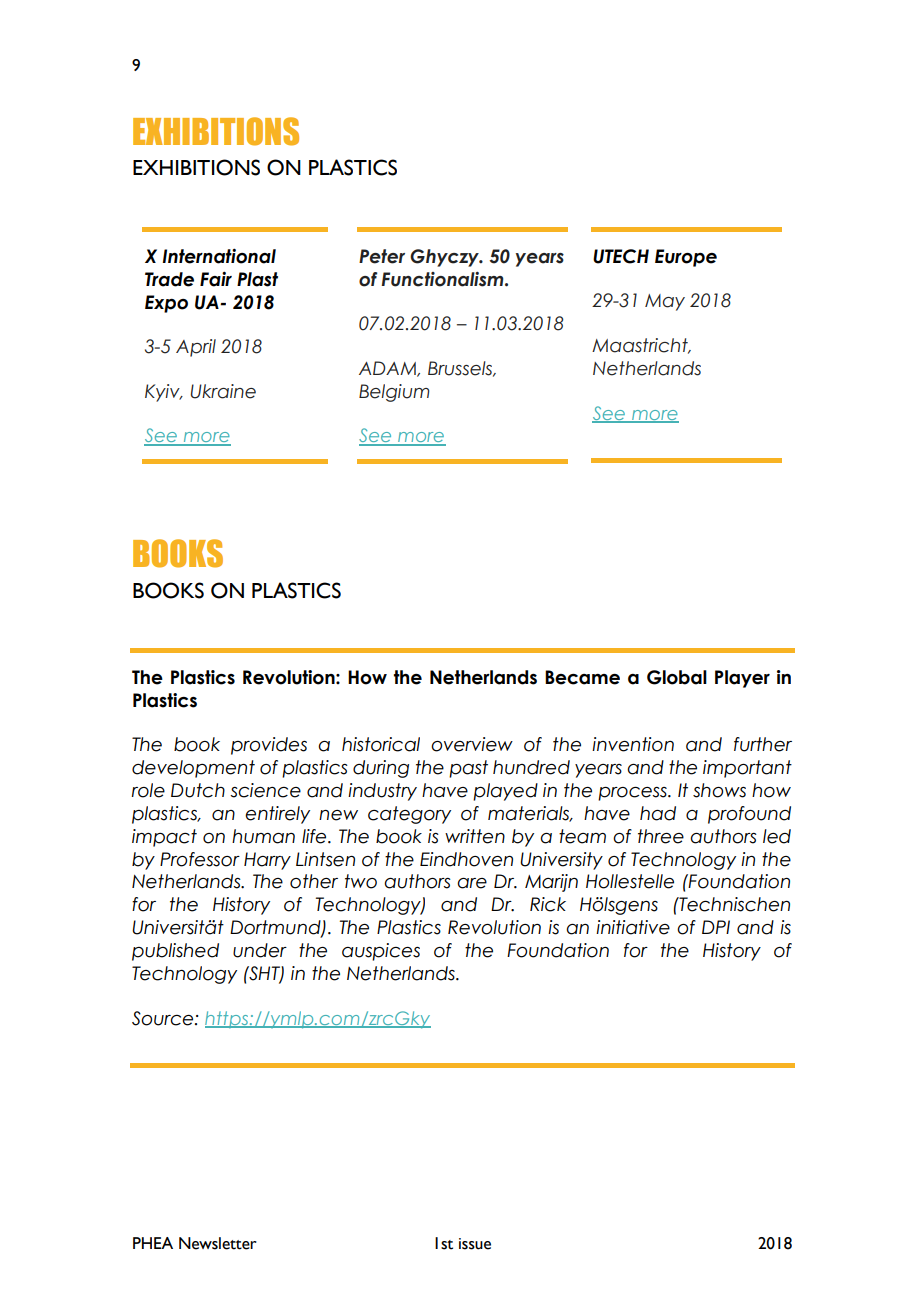 This image has height=1308, width=924. What do you see at coordinates (582, 677) in the image?
I see `Became` at bounding box center [582, 677].
